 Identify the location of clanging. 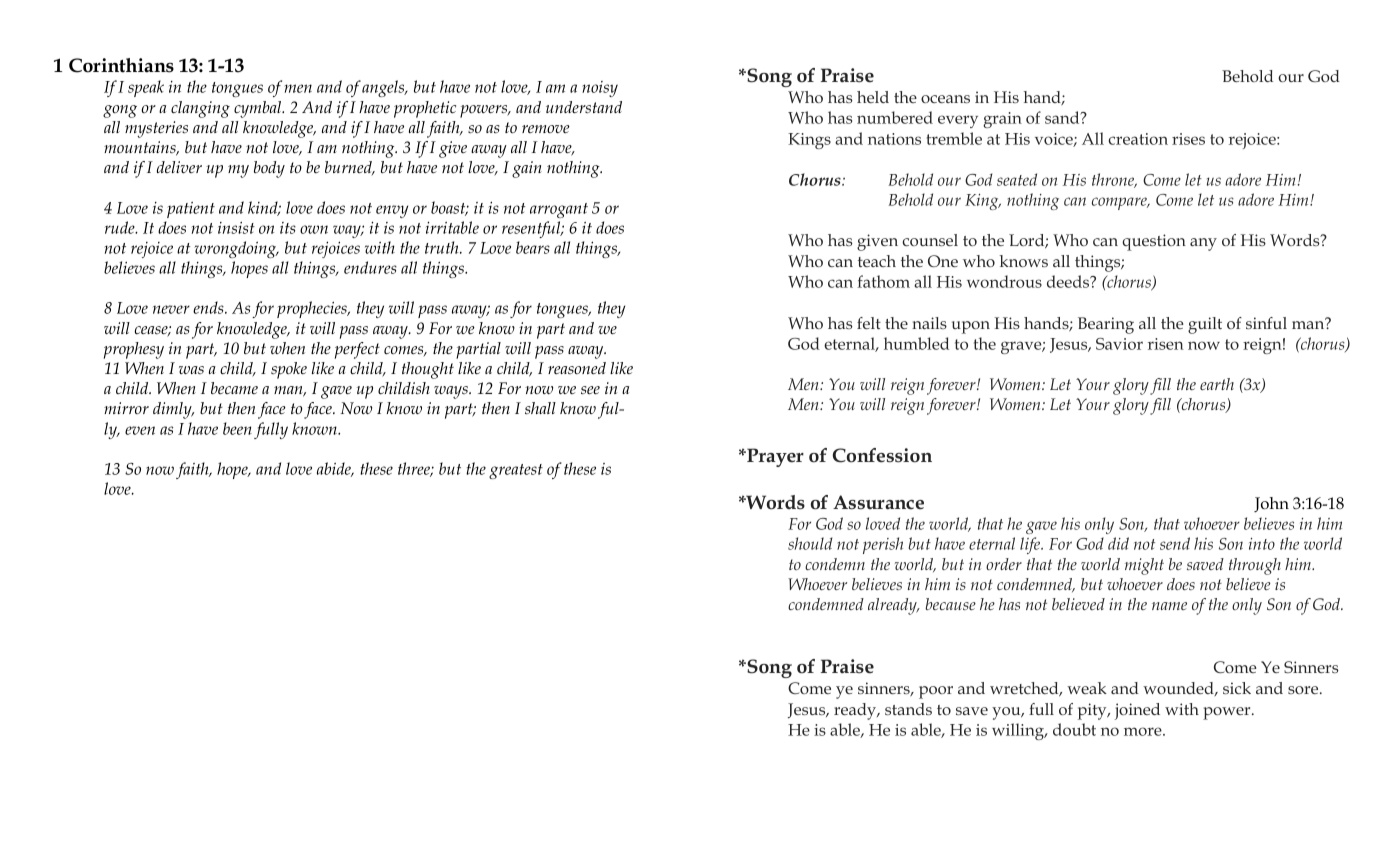
(200, 109).
